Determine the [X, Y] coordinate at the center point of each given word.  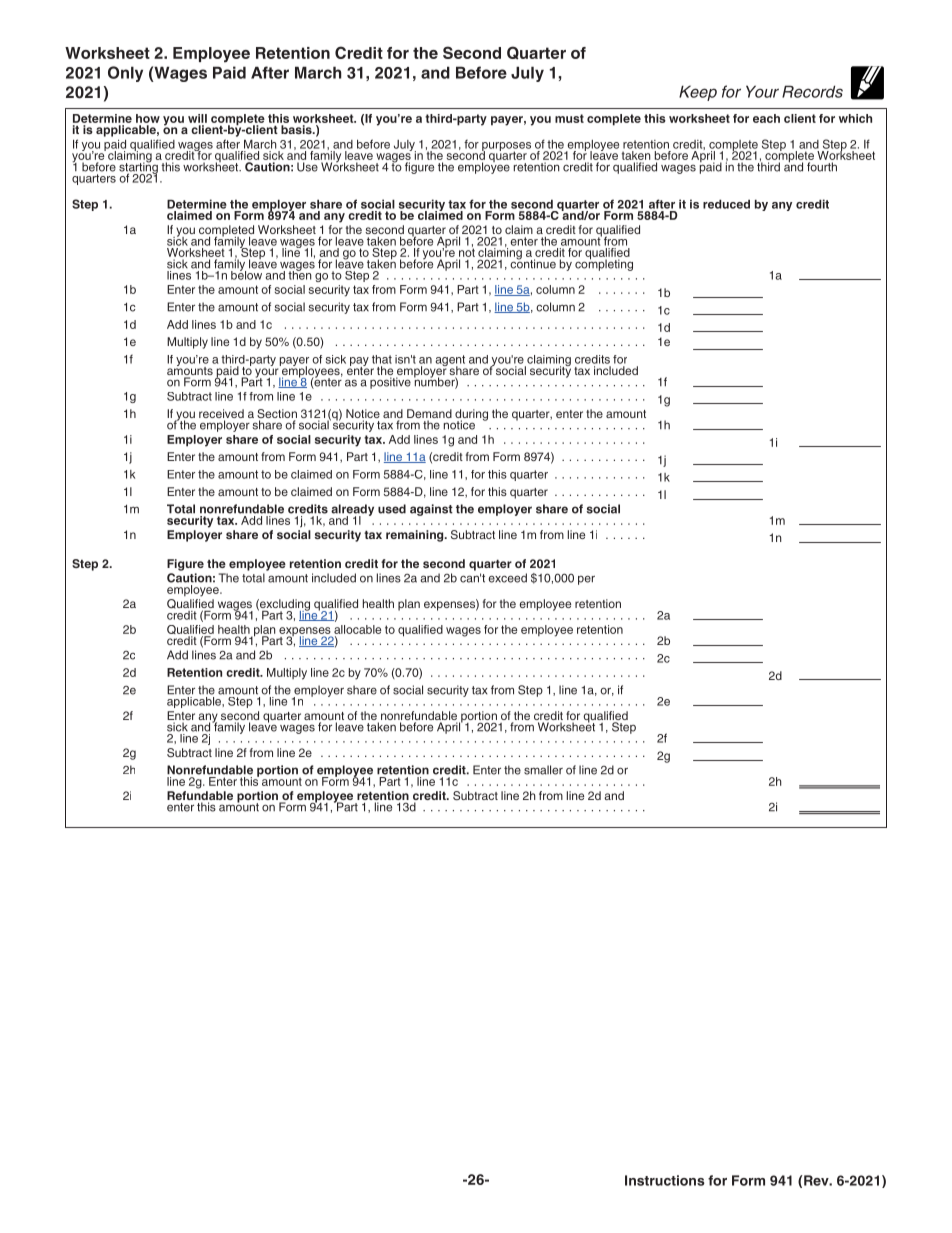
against [431, 510]
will [197, 118]
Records [812, 91]
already [352, 511]
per [586, 580]
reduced [726, 204]
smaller [543, 770]
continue [533, 263]
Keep [698, 93]
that [382, 359]
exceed [507, 578]
